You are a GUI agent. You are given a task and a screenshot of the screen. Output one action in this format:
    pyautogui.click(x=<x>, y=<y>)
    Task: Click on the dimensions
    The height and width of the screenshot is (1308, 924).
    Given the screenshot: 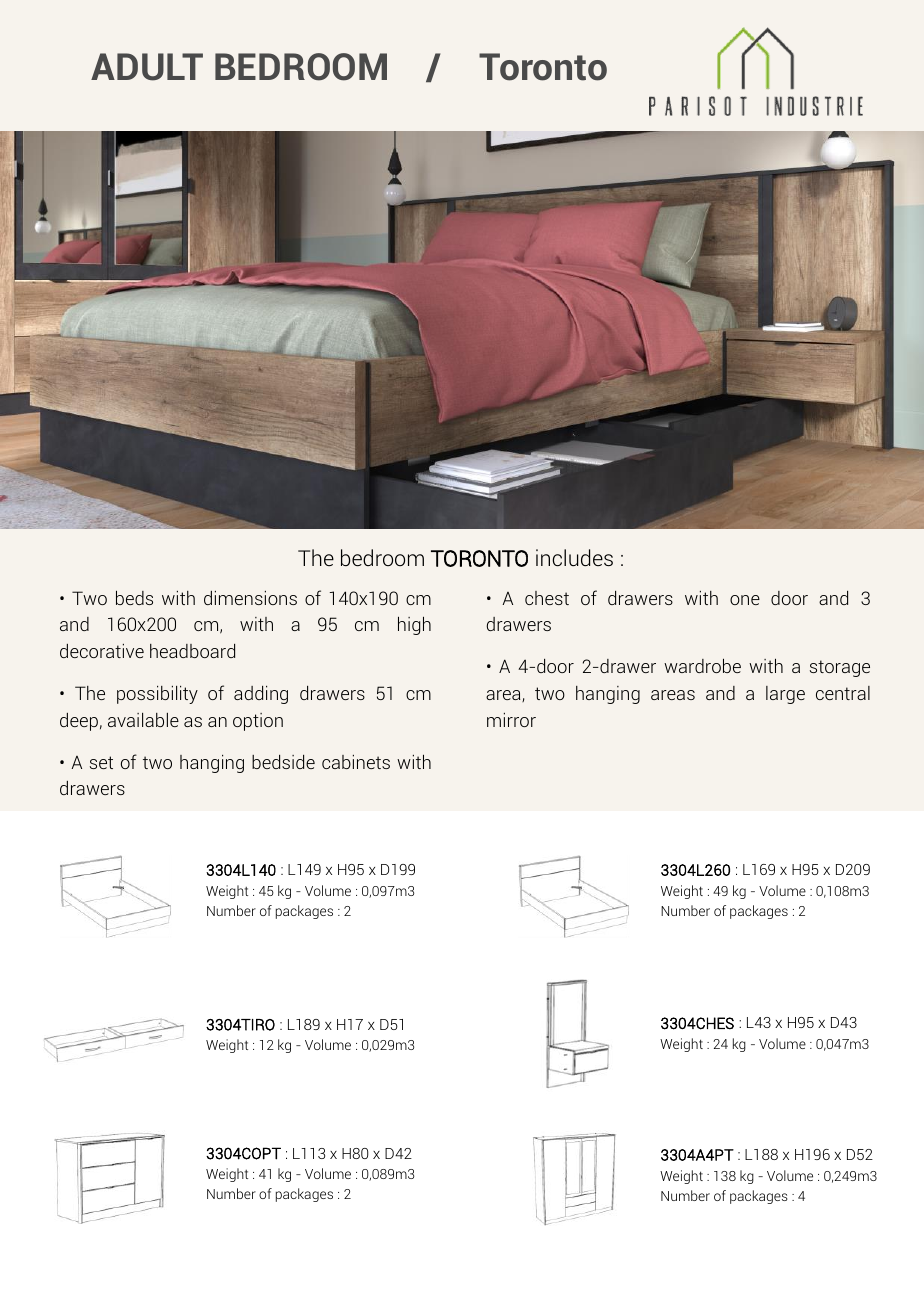 What is the action you would take?
    pyautogui.click(x=250, y=598)
